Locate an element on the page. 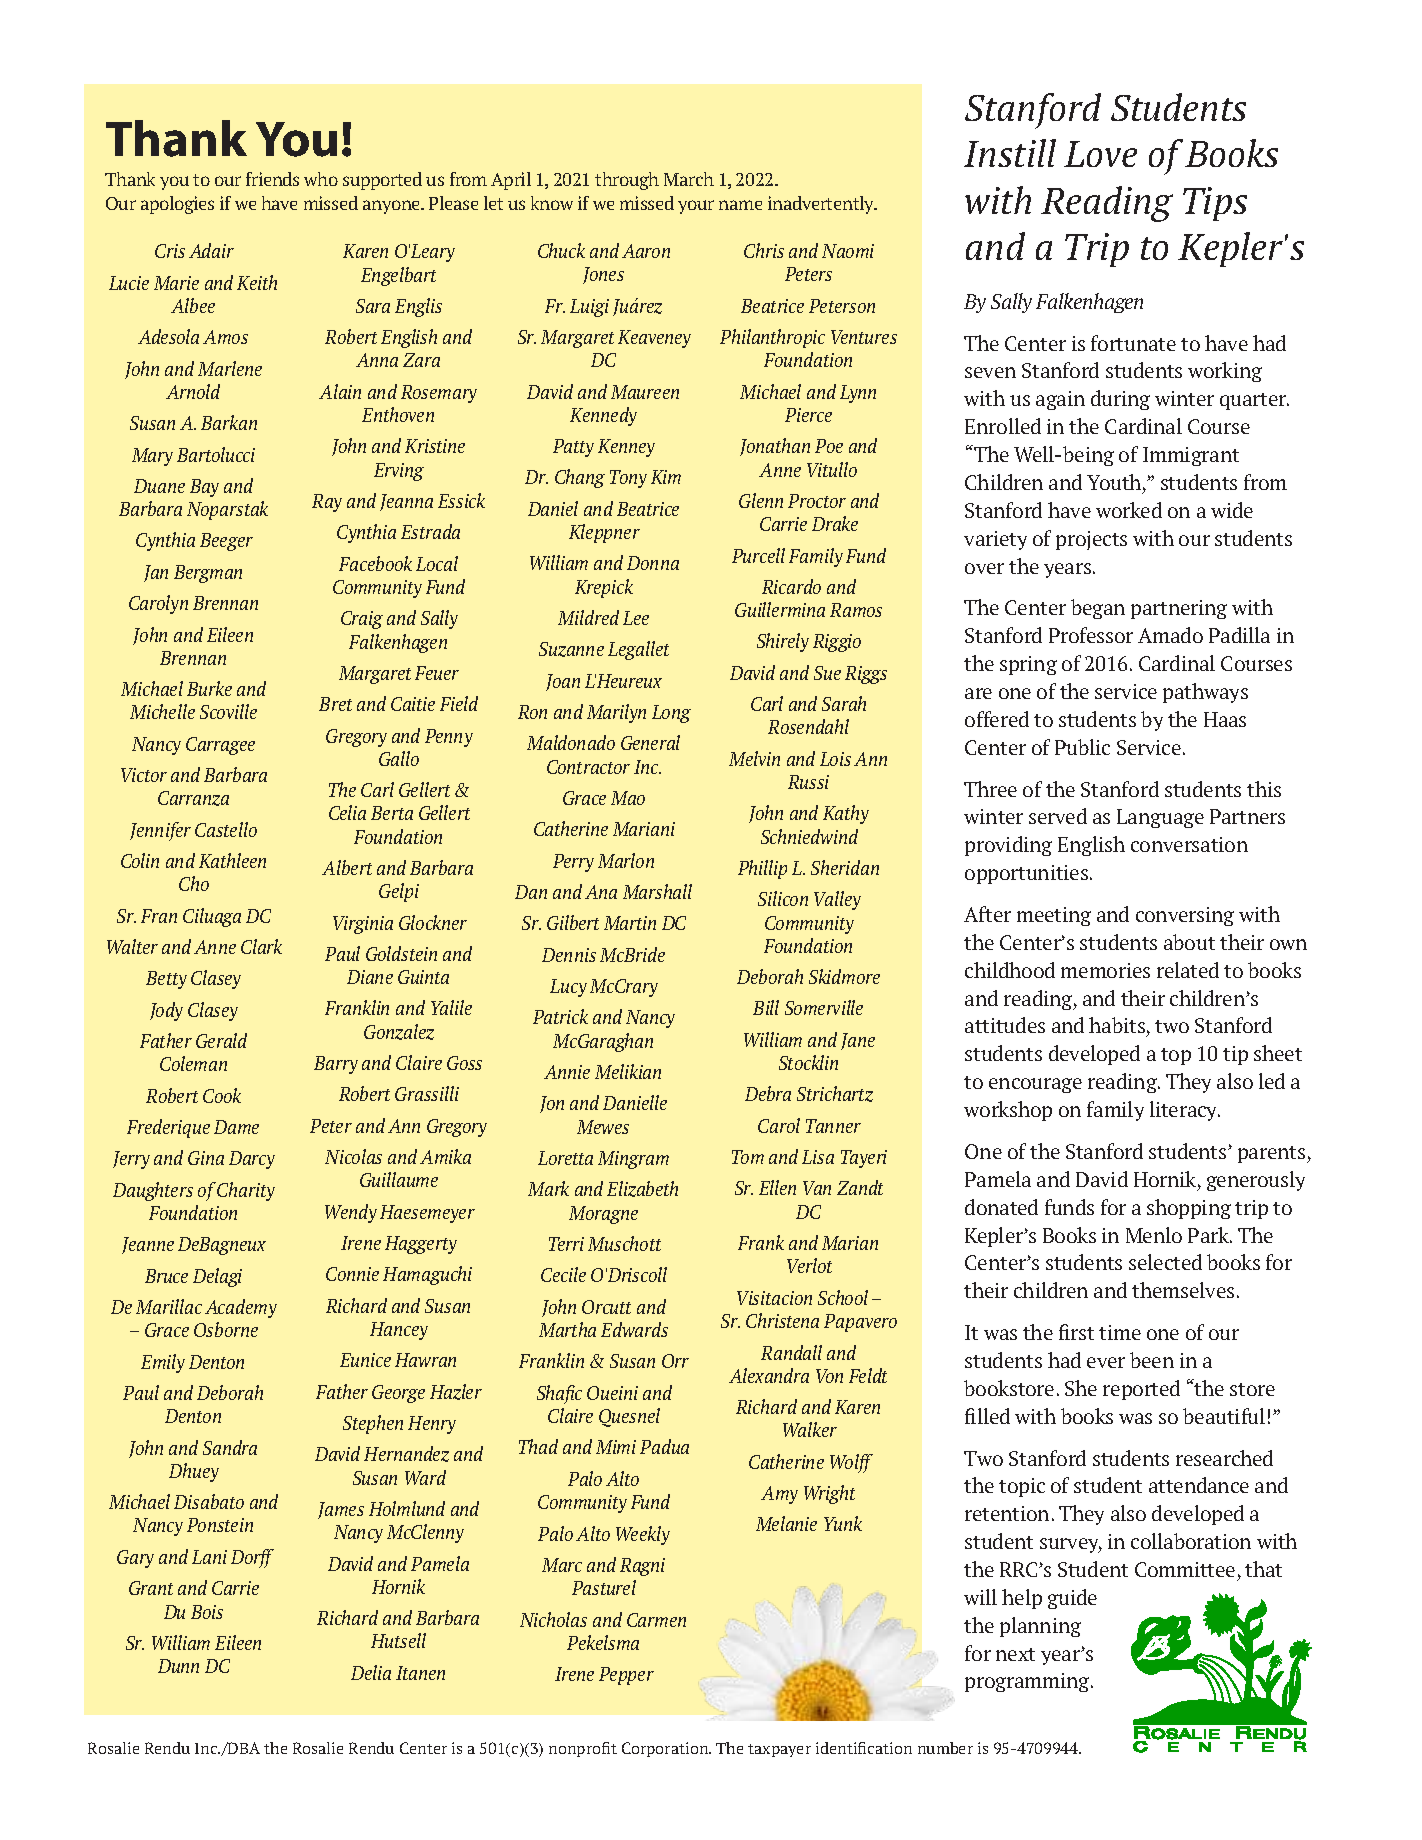  Bergman is located at coordinates (208, 574).
